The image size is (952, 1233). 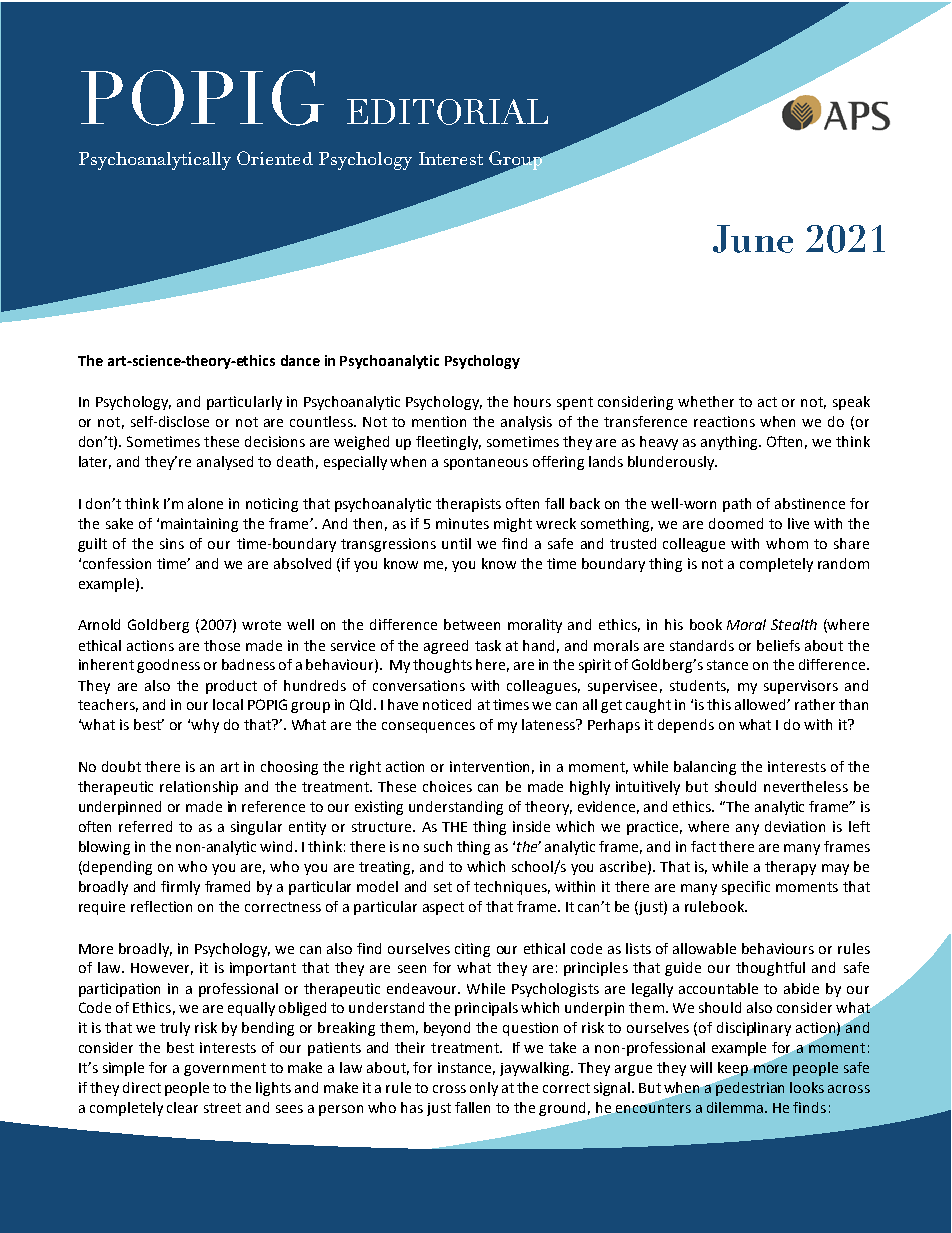 What do you see at coordinates (182, 1107) in the screenshot?
I see `clear` at bounding box center [182, 1107].
